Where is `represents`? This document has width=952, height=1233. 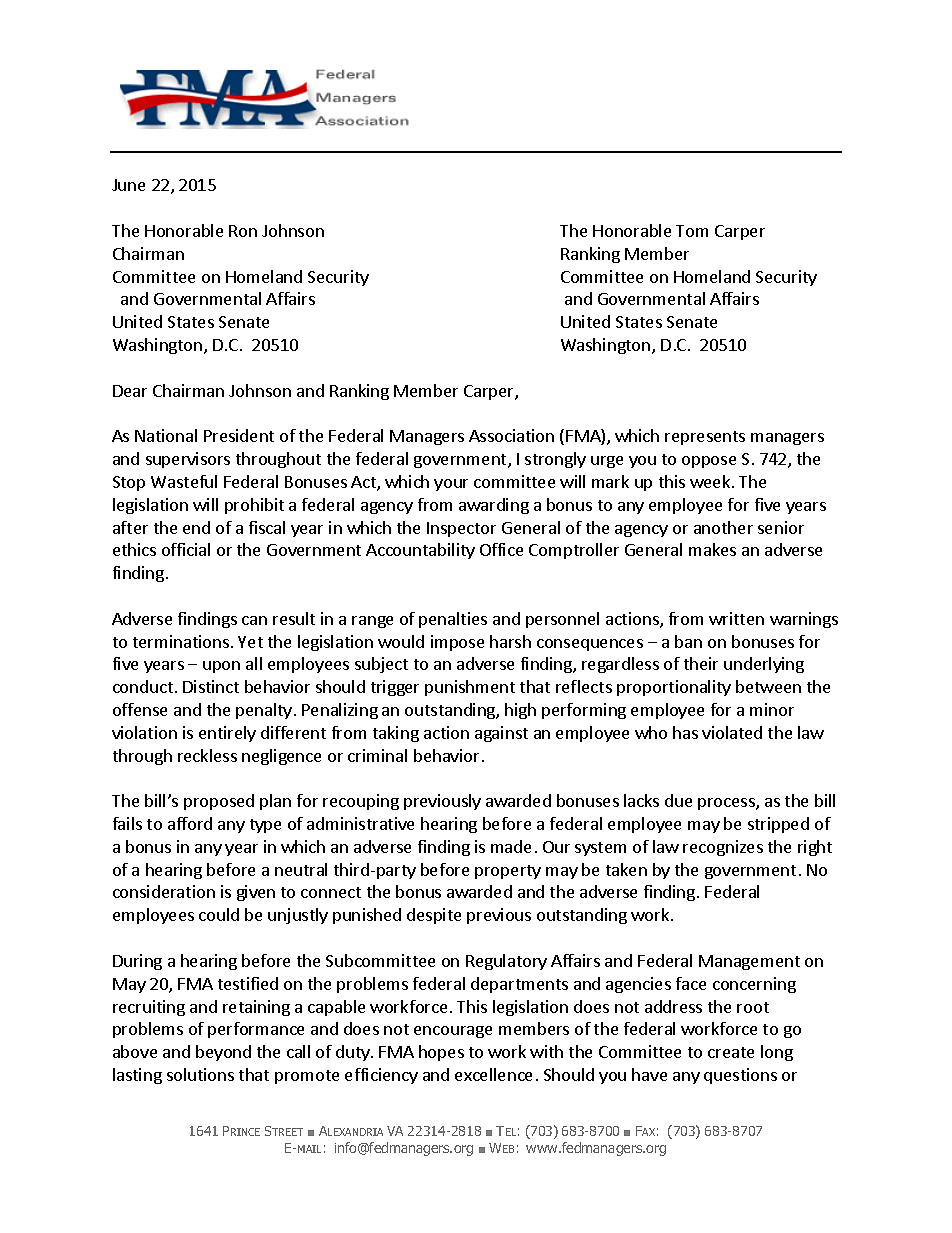 represents is located at coordinates (705, 438).
